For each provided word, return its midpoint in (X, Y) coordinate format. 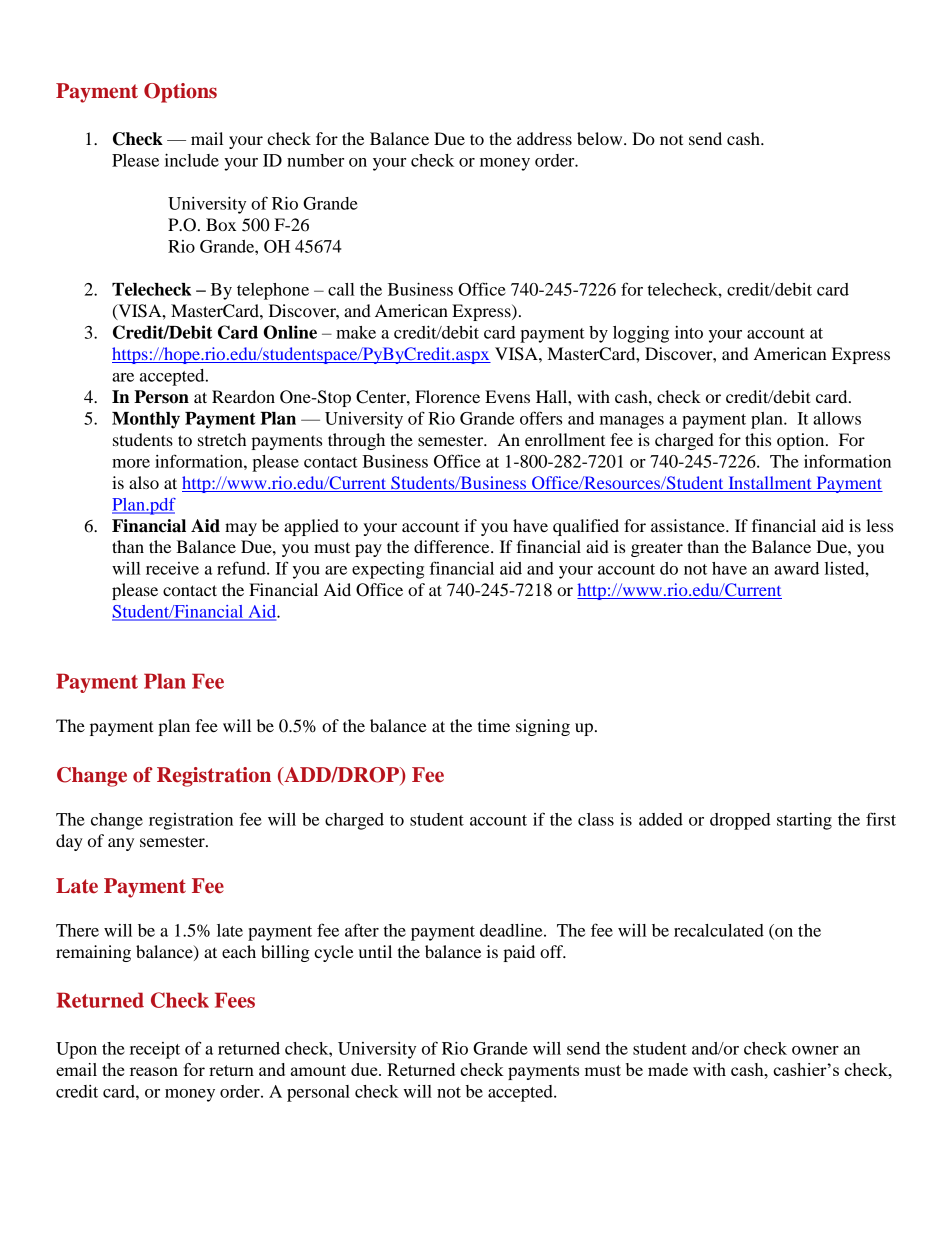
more (131, 463)
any (121, 844)
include (192, 160)
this (758, 439)
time (494, 725)
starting (804, 821)
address (544, 138)
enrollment (565, 439)
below (601, 138)
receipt (155, 1050)
